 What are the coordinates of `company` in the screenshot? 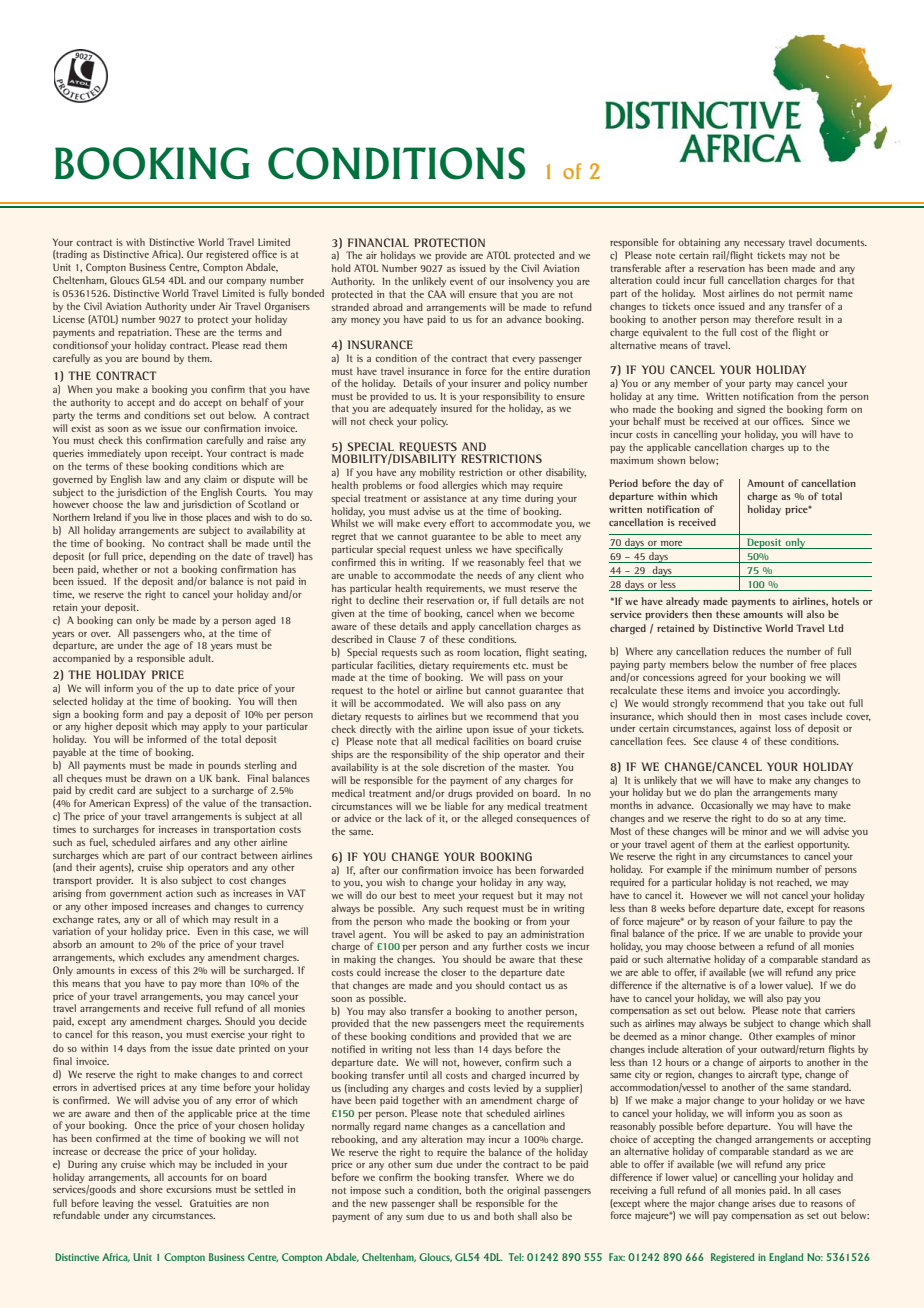 It's located at (246, 282).
